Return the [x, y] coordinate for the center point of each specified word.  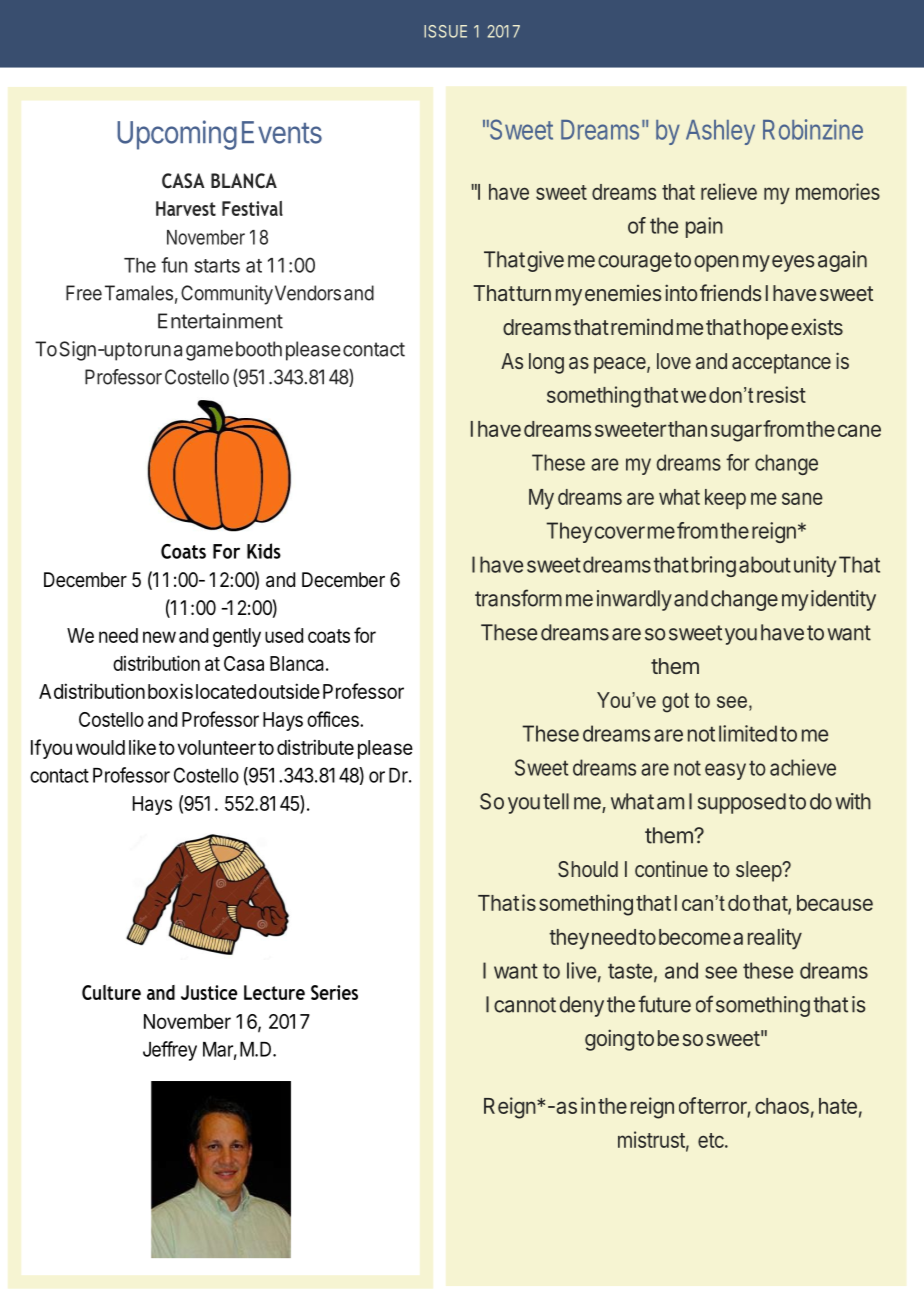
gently [237, 637]
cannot [525, 1005]
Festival [252, 208]
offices [334, 719]
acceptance [781, 364]
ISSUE [445, 31]
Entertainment [220, 321]
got [675, 703]
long [546, 363]
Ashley [720, 132]
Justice [209, 992]
